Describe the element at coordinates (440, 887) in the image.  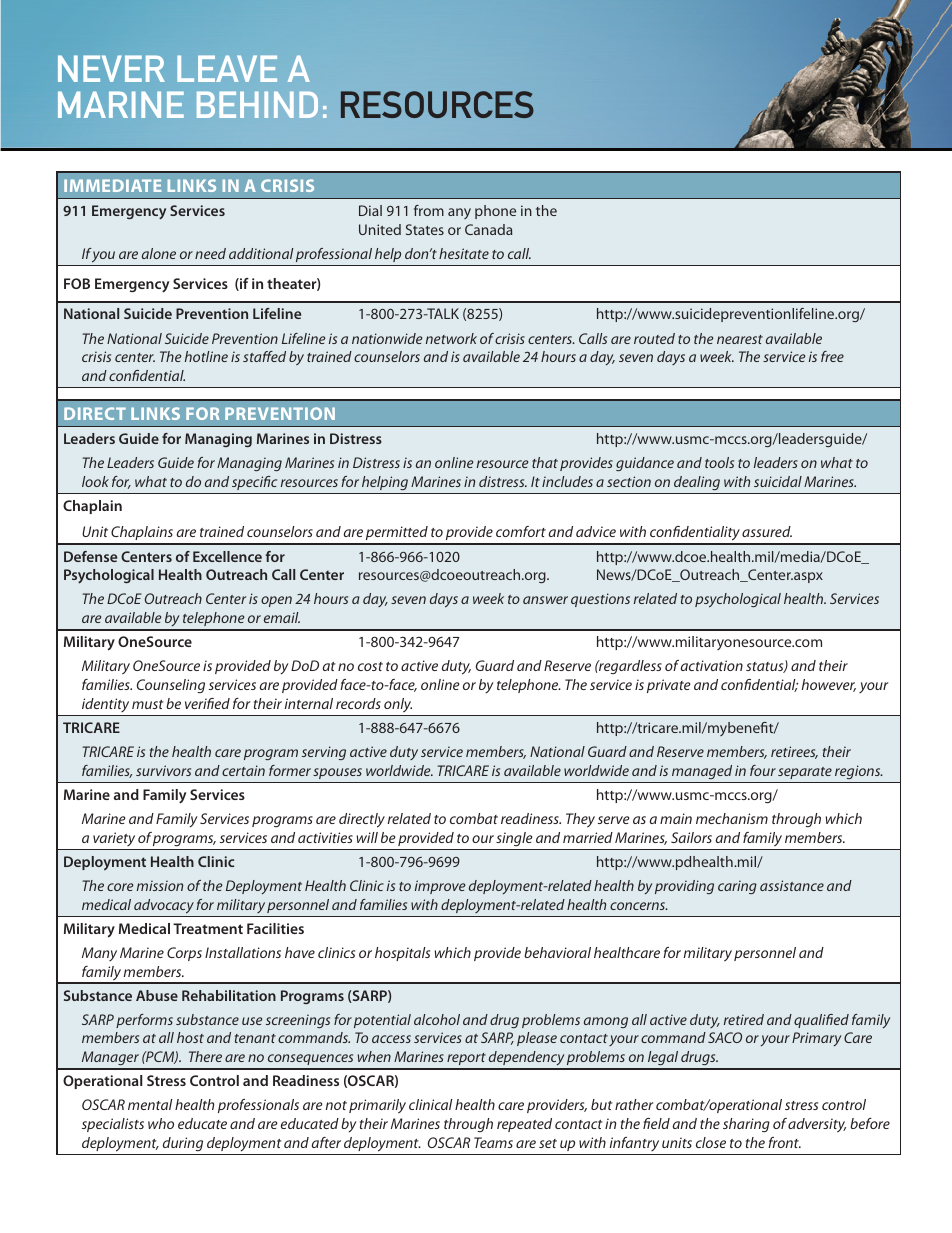
I see `improve` at that location.
